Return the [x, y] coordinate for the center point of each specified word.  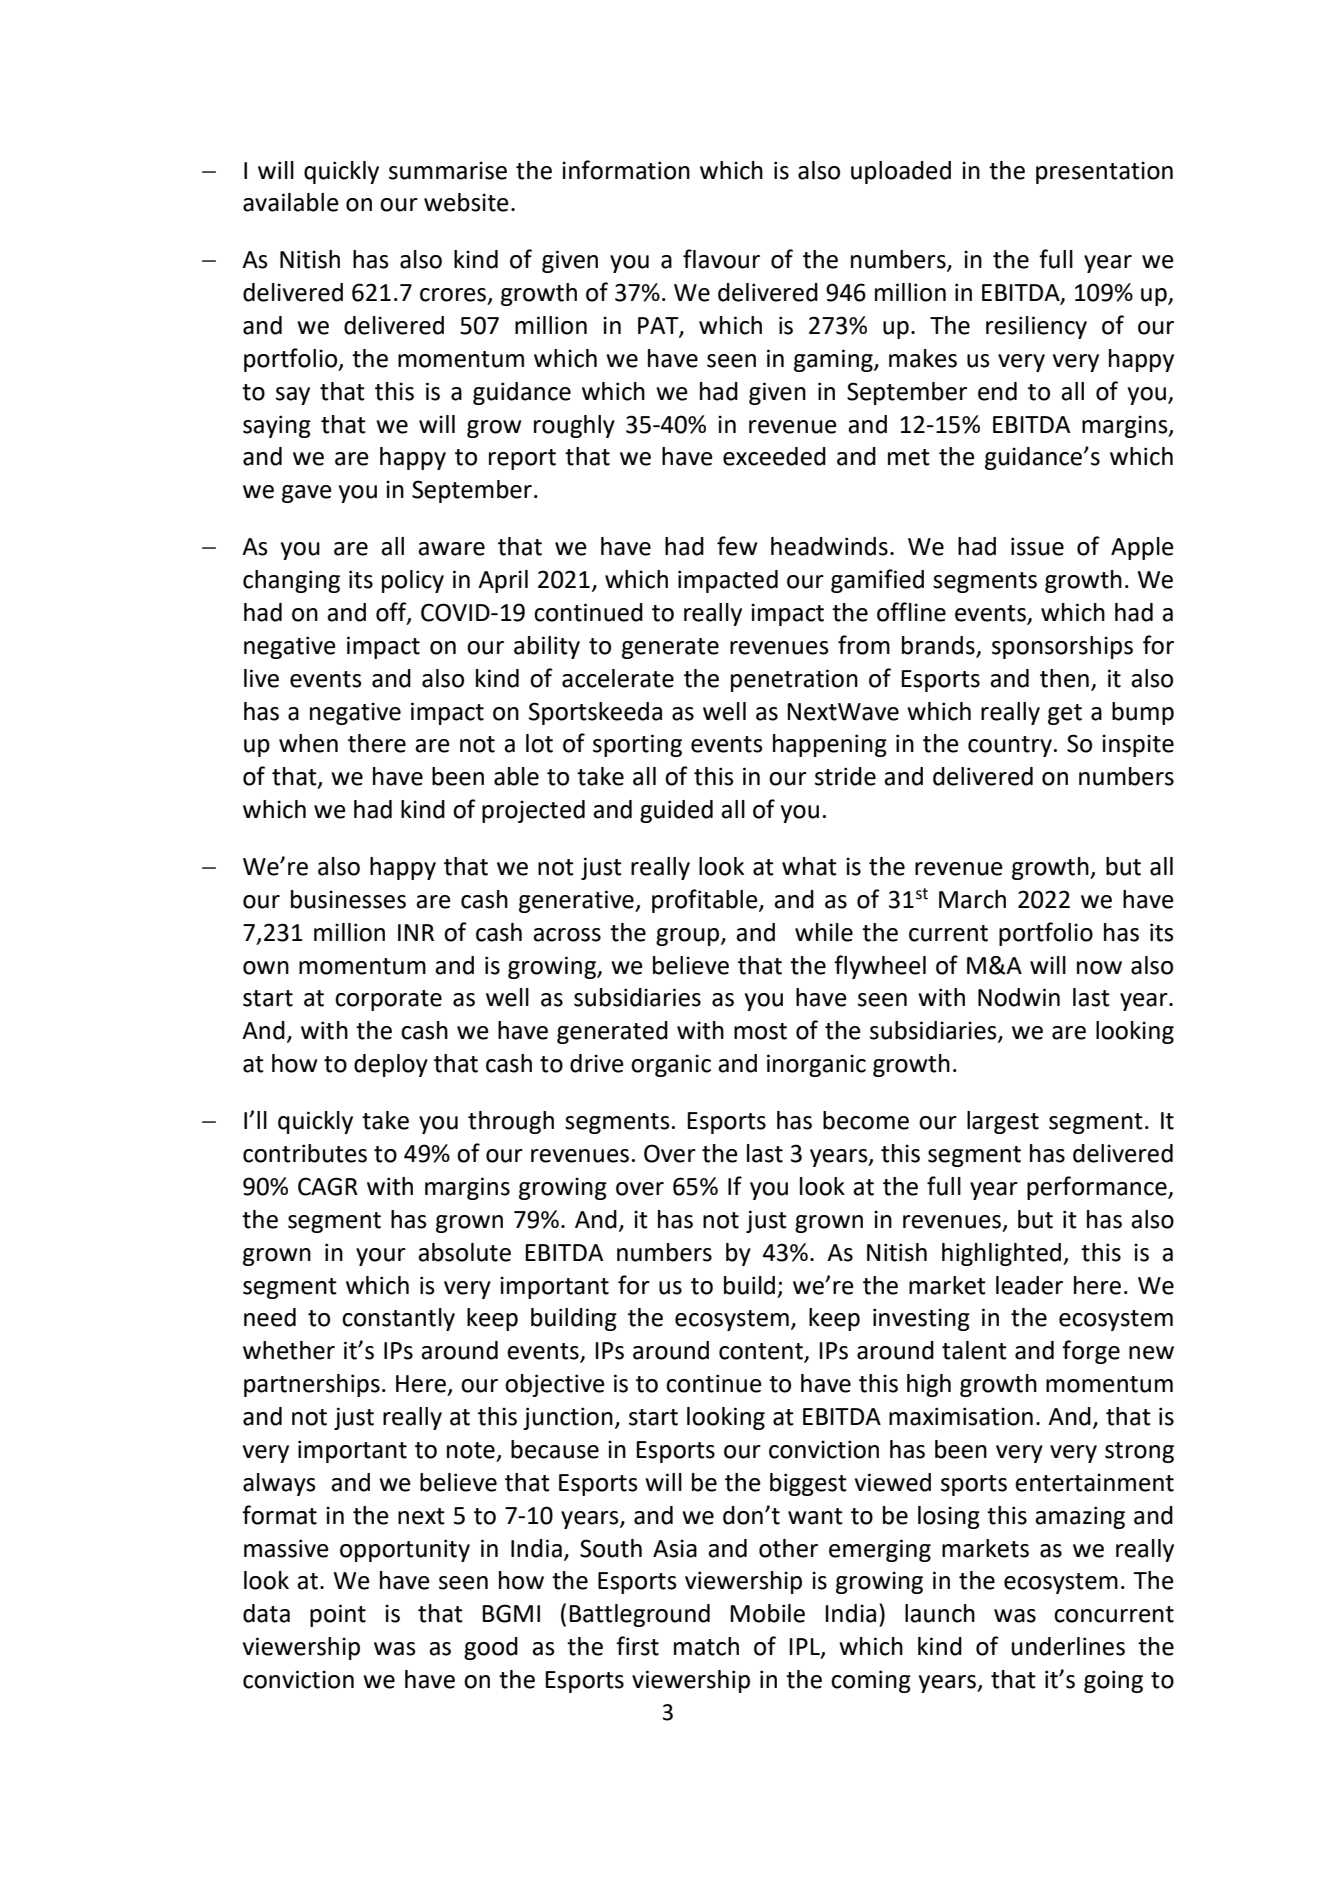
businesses [348, 899]
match [706, 1646]
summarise [448, 170]
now [1099, 968]
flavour [721, 259]
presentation [1104, 172]
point [338, 1615]
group [687, 937]
